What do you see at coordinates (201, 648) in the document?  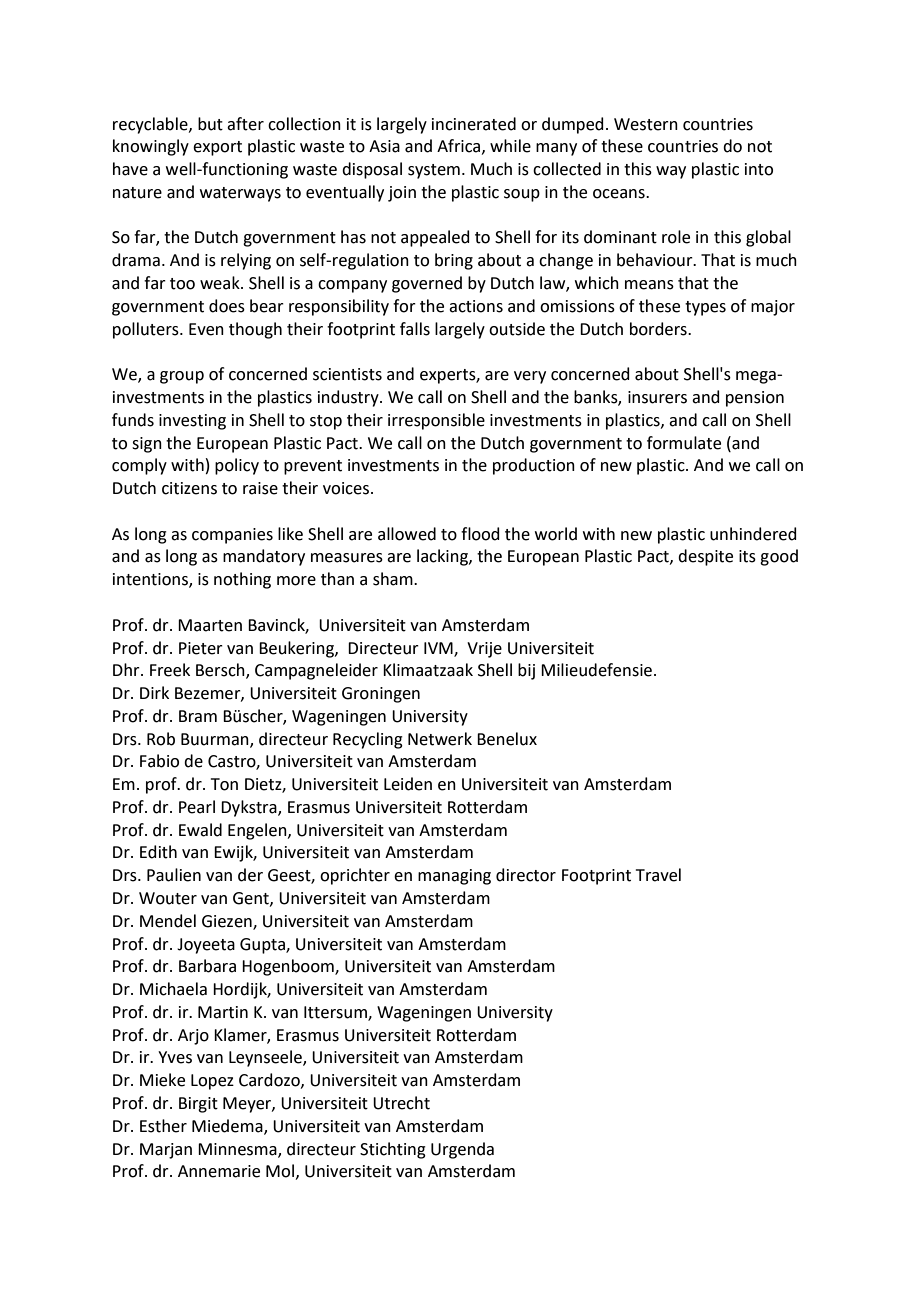 I see `Pieter` at bounding box center [201, 648].
